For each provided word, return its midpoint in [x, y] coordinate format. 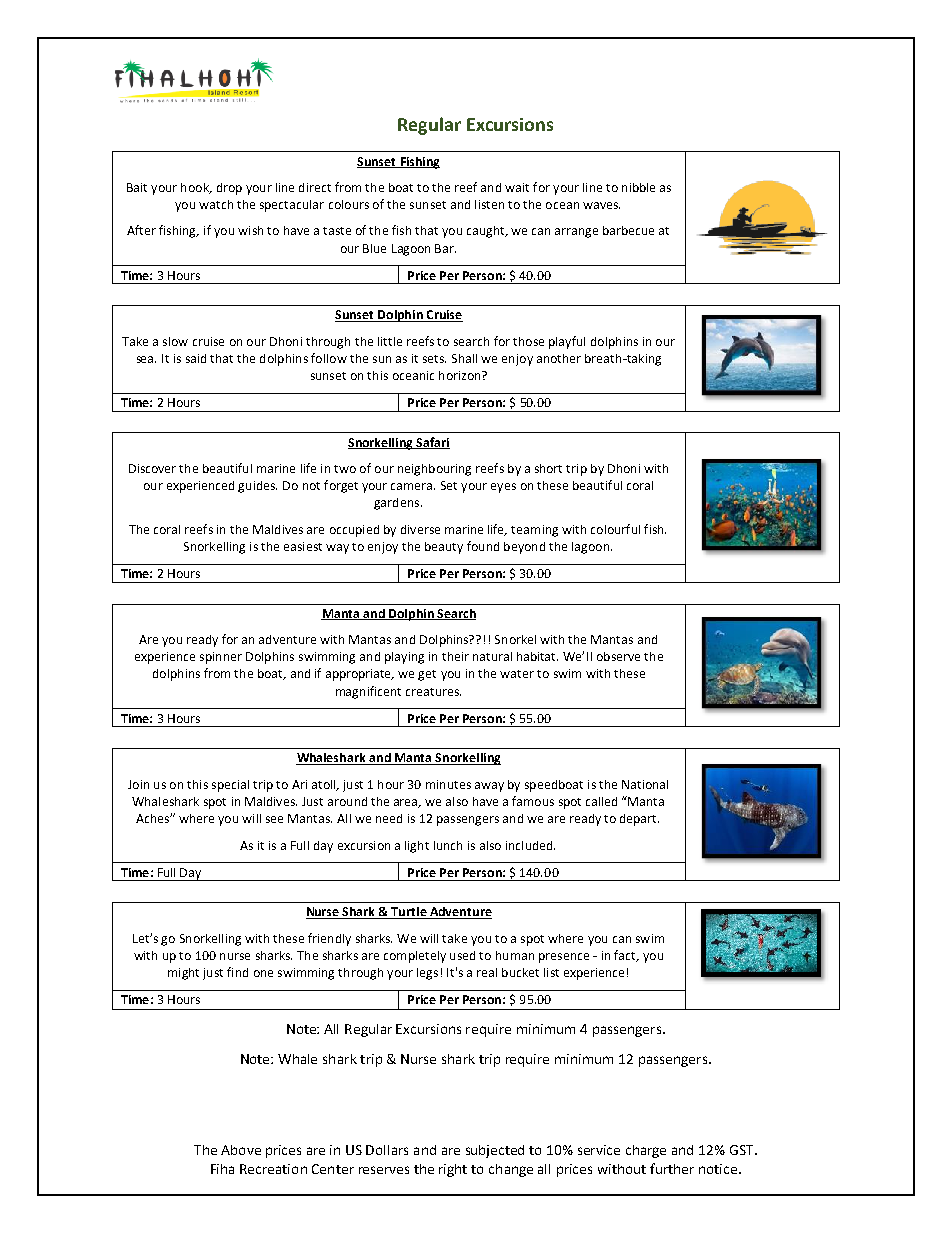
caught [487, 232]
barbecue [628, 230]
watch [216, 204]
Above [241, 1150]
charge [646, 1151]
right [453, 1170]
